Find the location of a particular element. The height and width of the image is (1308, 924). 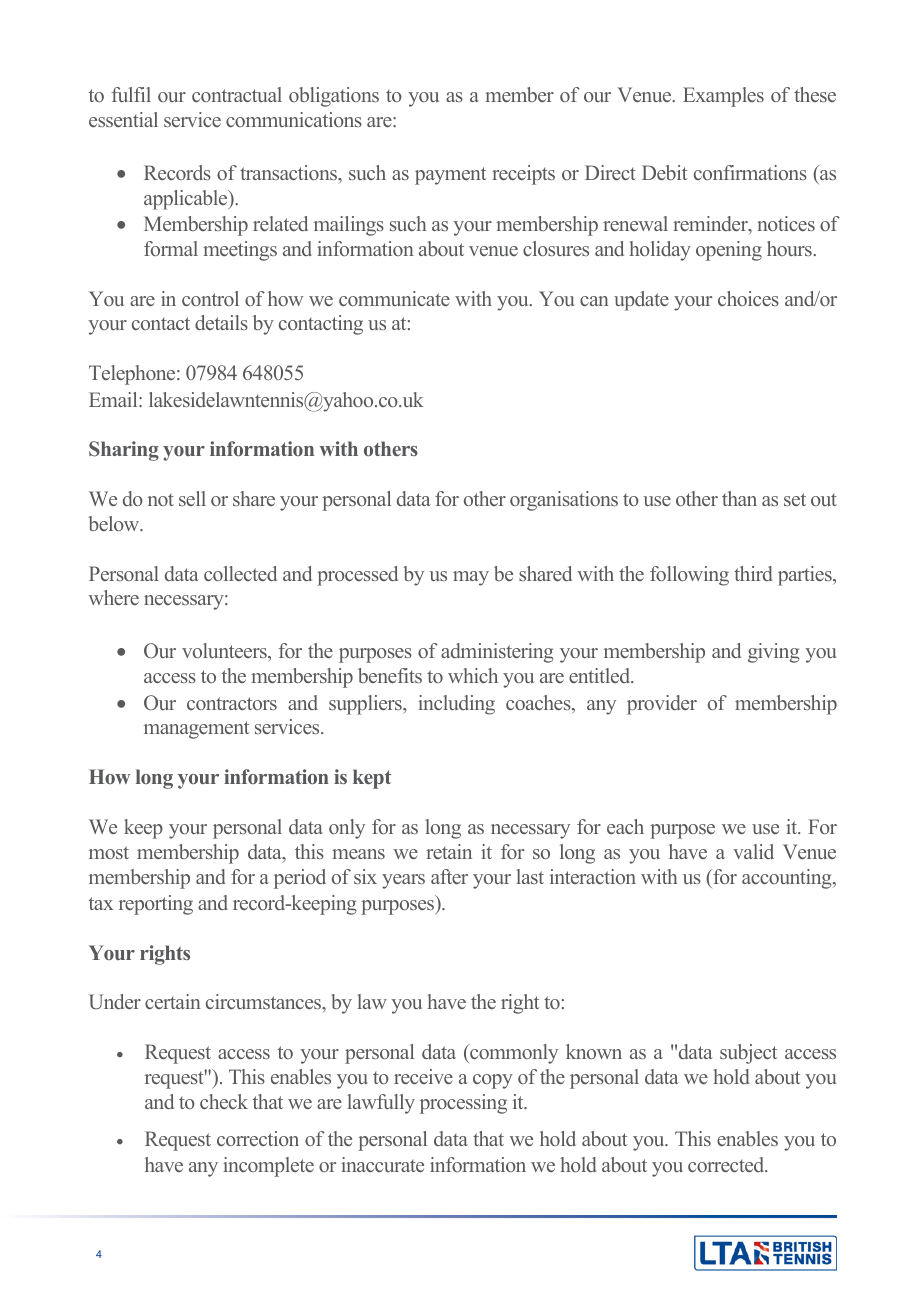

administering is located at coordinates (497, 653).
